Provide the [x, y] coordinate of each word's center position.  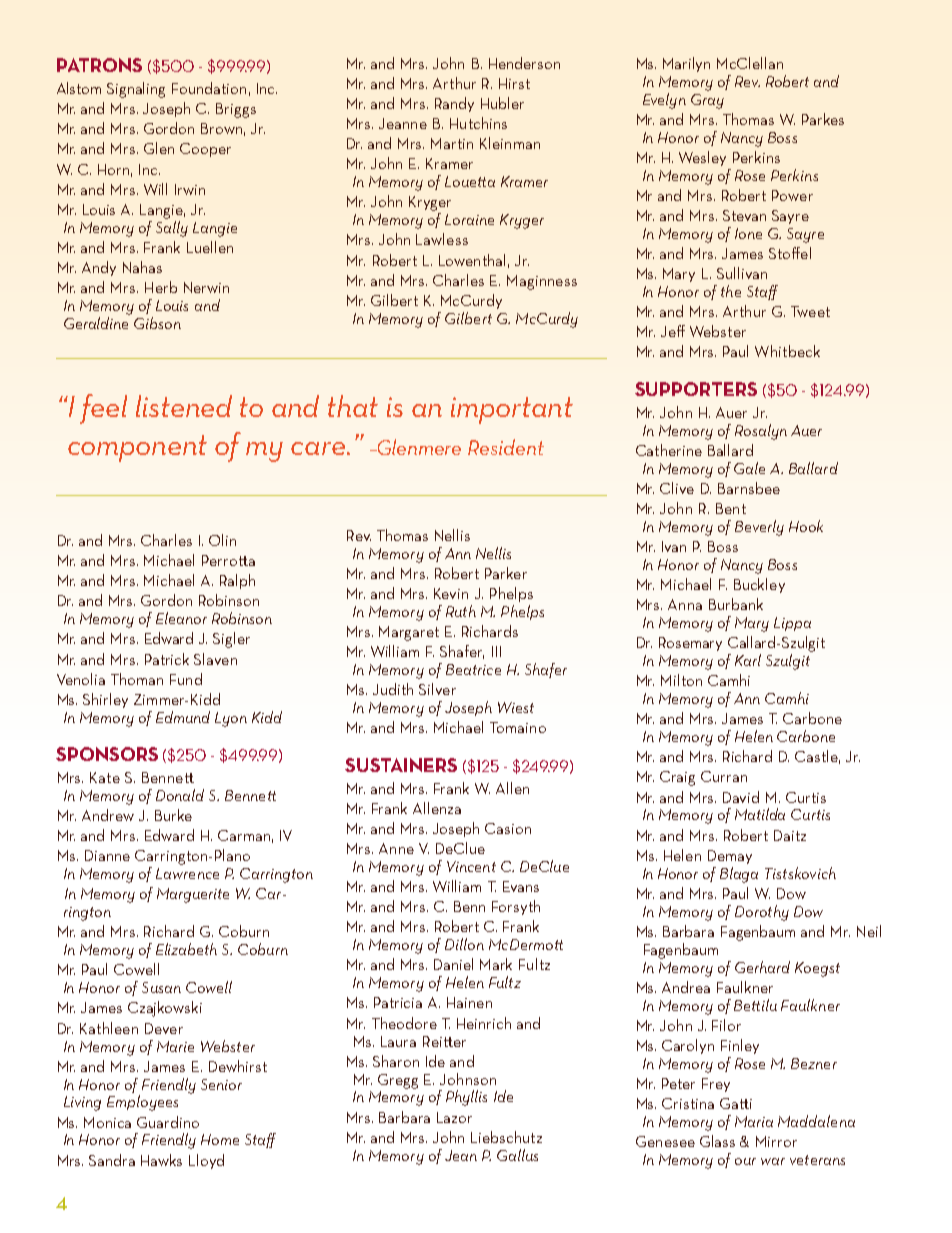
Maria [754, 1121]
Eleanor [181, 618]
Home [220, 1139]
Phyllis [466, 1098]
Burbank [736, 604]
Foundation [209, 88]
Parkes [823, 119]
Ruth [461, 611]
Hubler [502, 103]
